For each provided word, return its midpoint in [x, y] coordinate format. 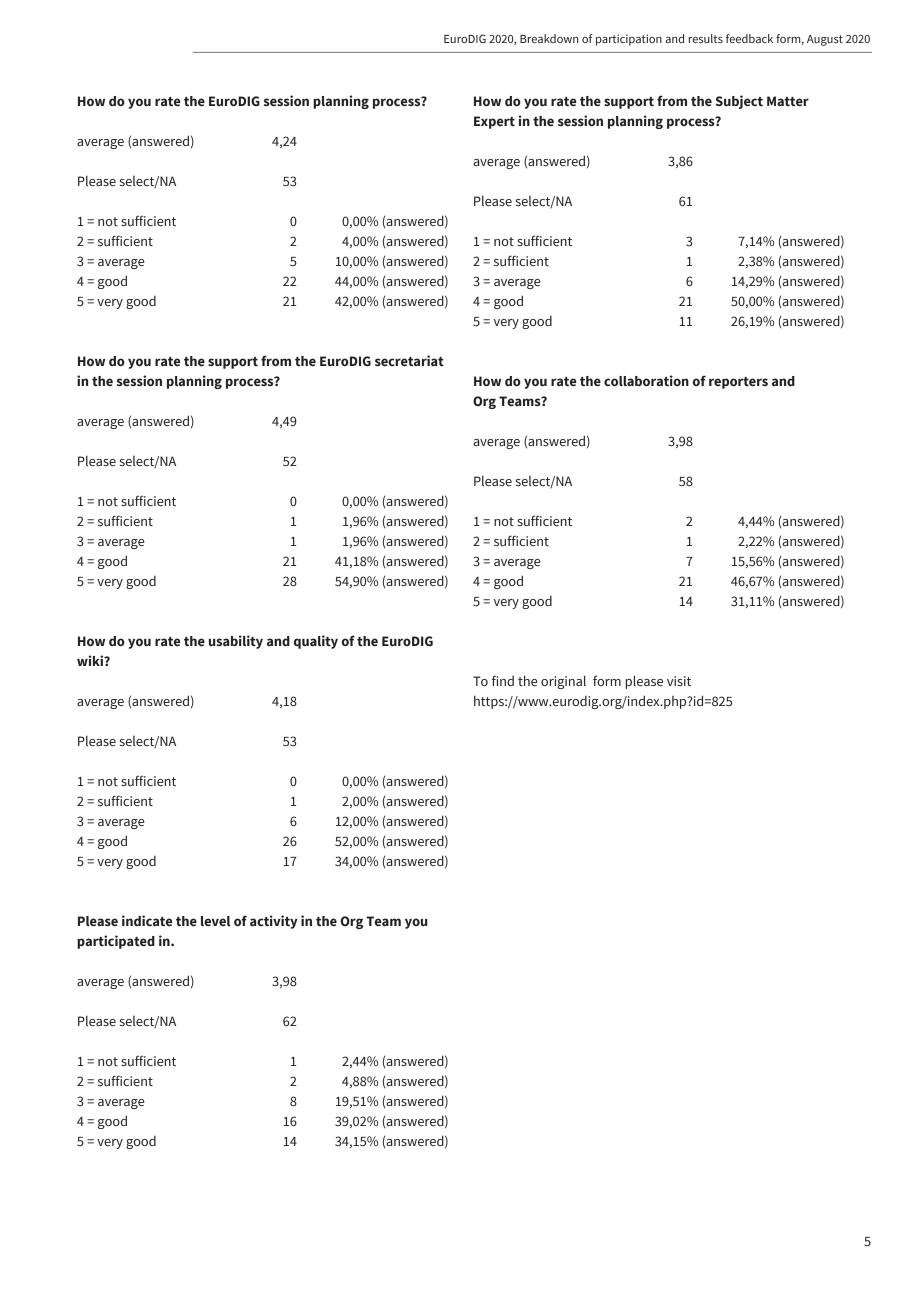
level [215, 921]
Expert [494, 122]
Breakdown [549, 38]
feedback [749, 38]
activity [274, 922]
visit [679, 681]
